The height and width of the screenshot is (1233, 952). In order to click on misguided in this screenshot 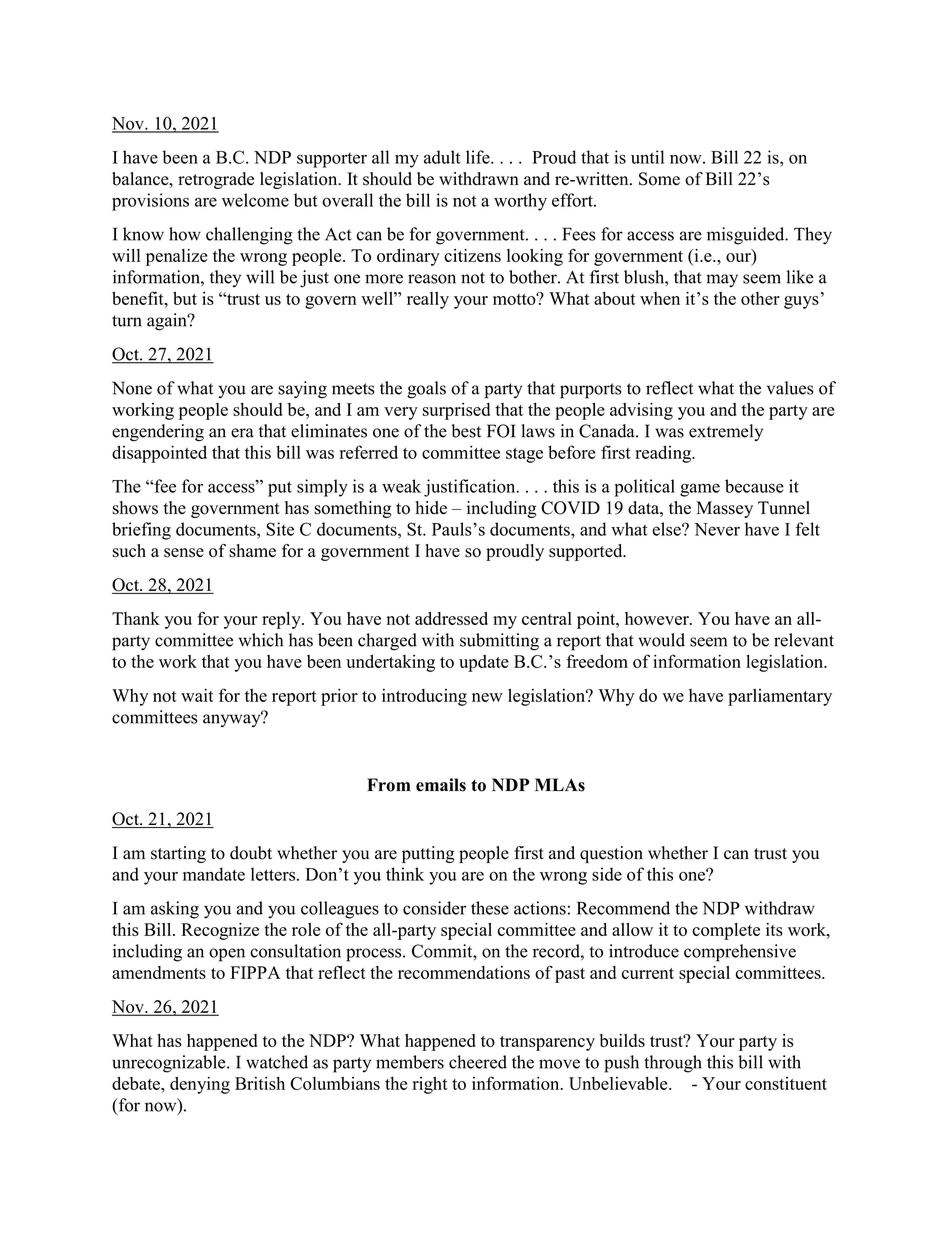, I will do `click(747, 236)`.
